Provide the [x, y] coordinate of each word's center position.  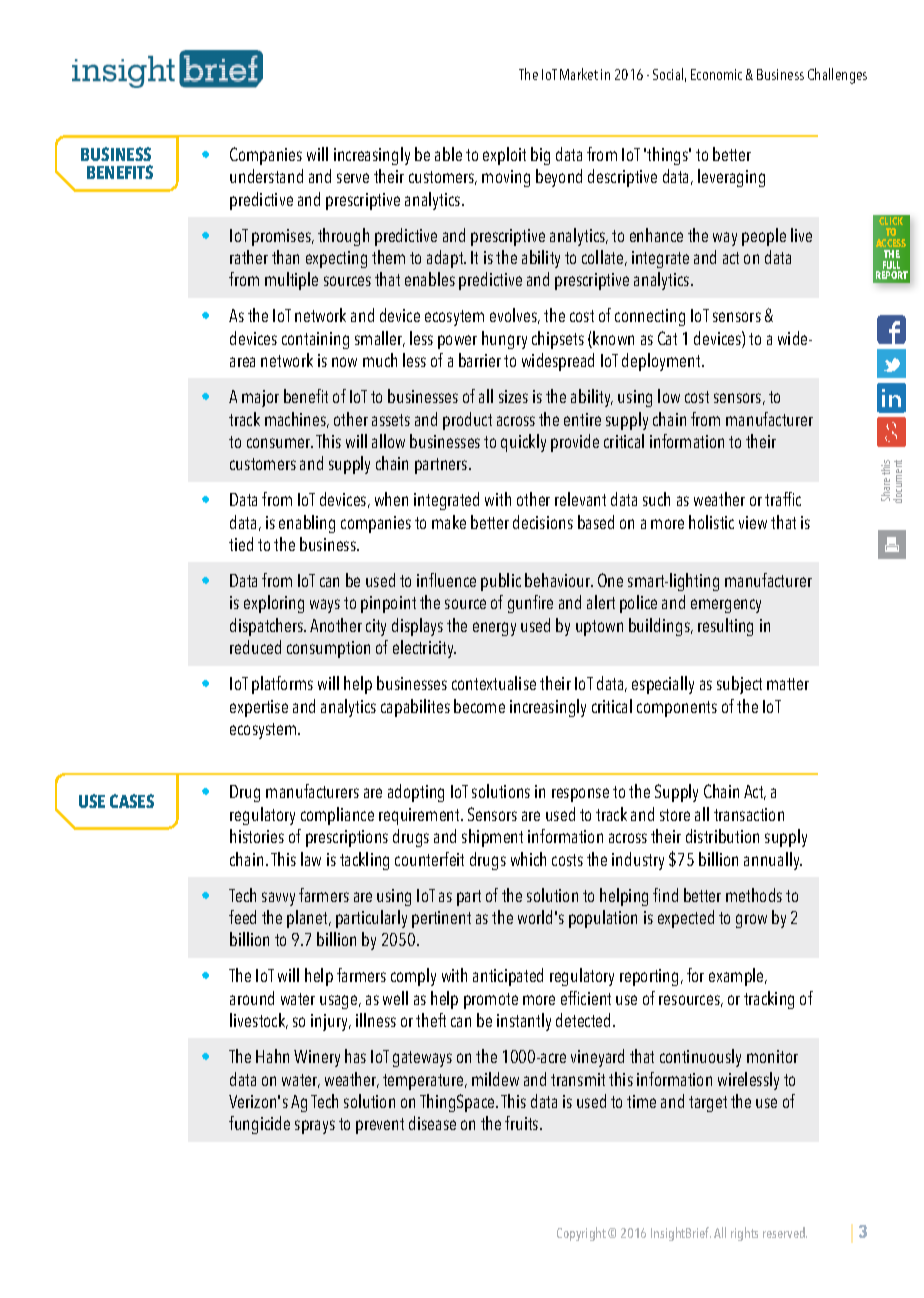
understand [266, 176]
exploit [504, 156]
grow [751, 921]
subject [739, 685]
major [260, 398]
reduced [255, 647]
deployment [662, 362]
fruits [523, 1123]
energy [494, 629]
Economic [716, 74]
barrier [480, 360]
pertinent [441, 919]
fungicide [259, 1125]
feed [242, 917]
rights [744, 1234]
